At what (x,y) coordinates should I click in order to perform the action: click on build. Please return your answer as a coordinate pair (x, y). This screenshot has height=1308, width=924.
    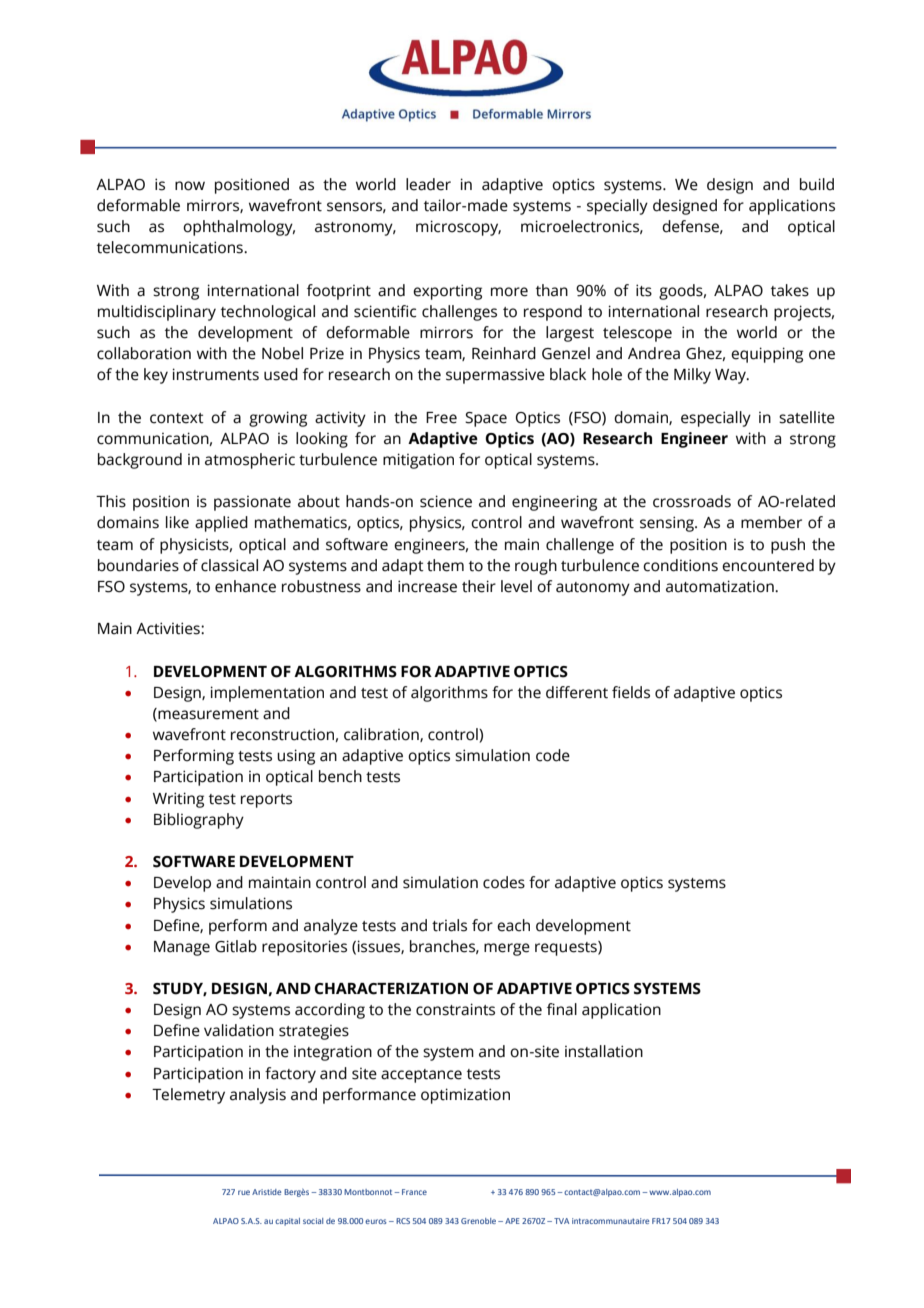
    Looking at the image, I should click on (817, 184).
